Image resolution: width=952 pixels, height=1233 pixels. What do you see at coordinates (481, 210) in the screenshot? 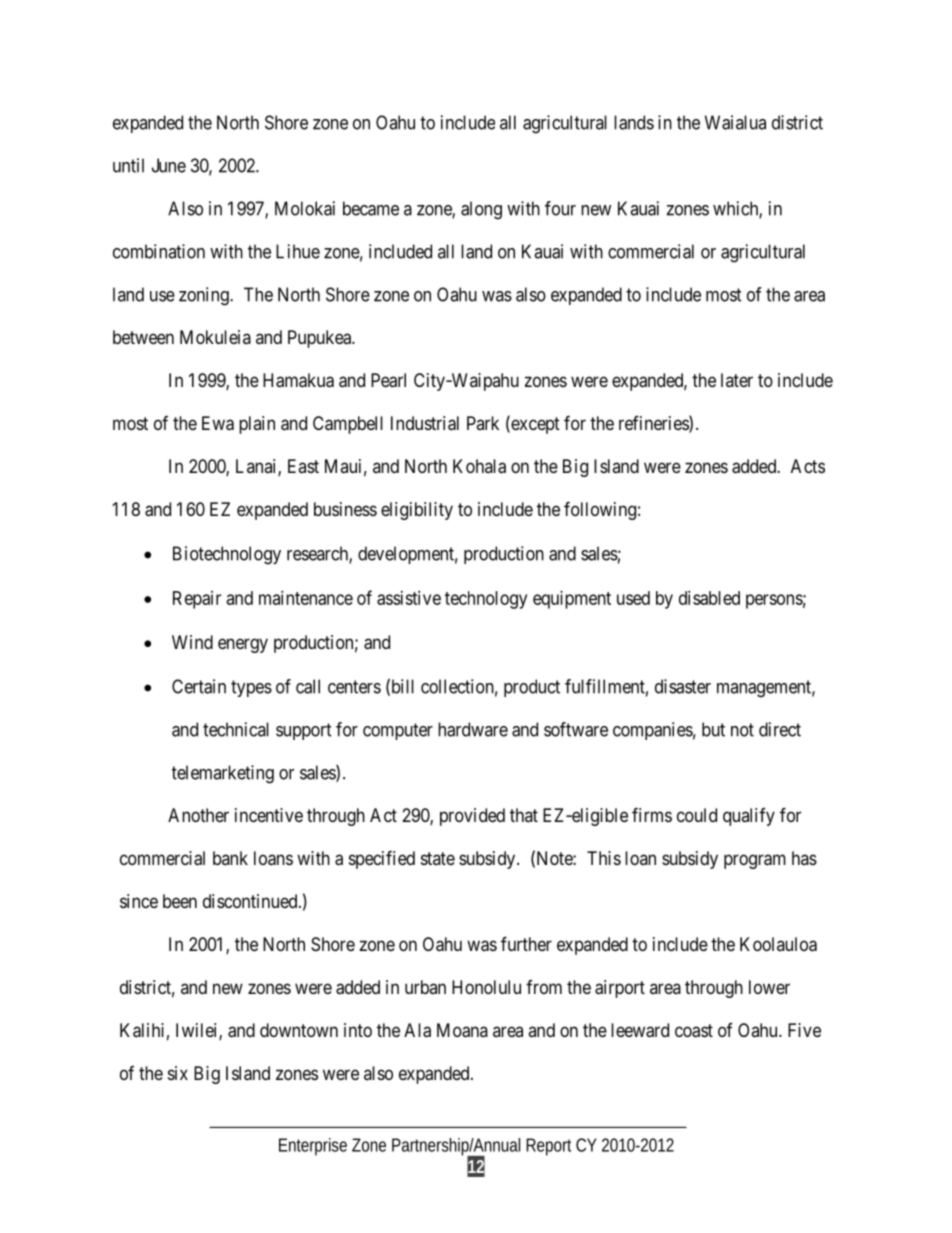
I see `along` at bounding box center [481, 210].
